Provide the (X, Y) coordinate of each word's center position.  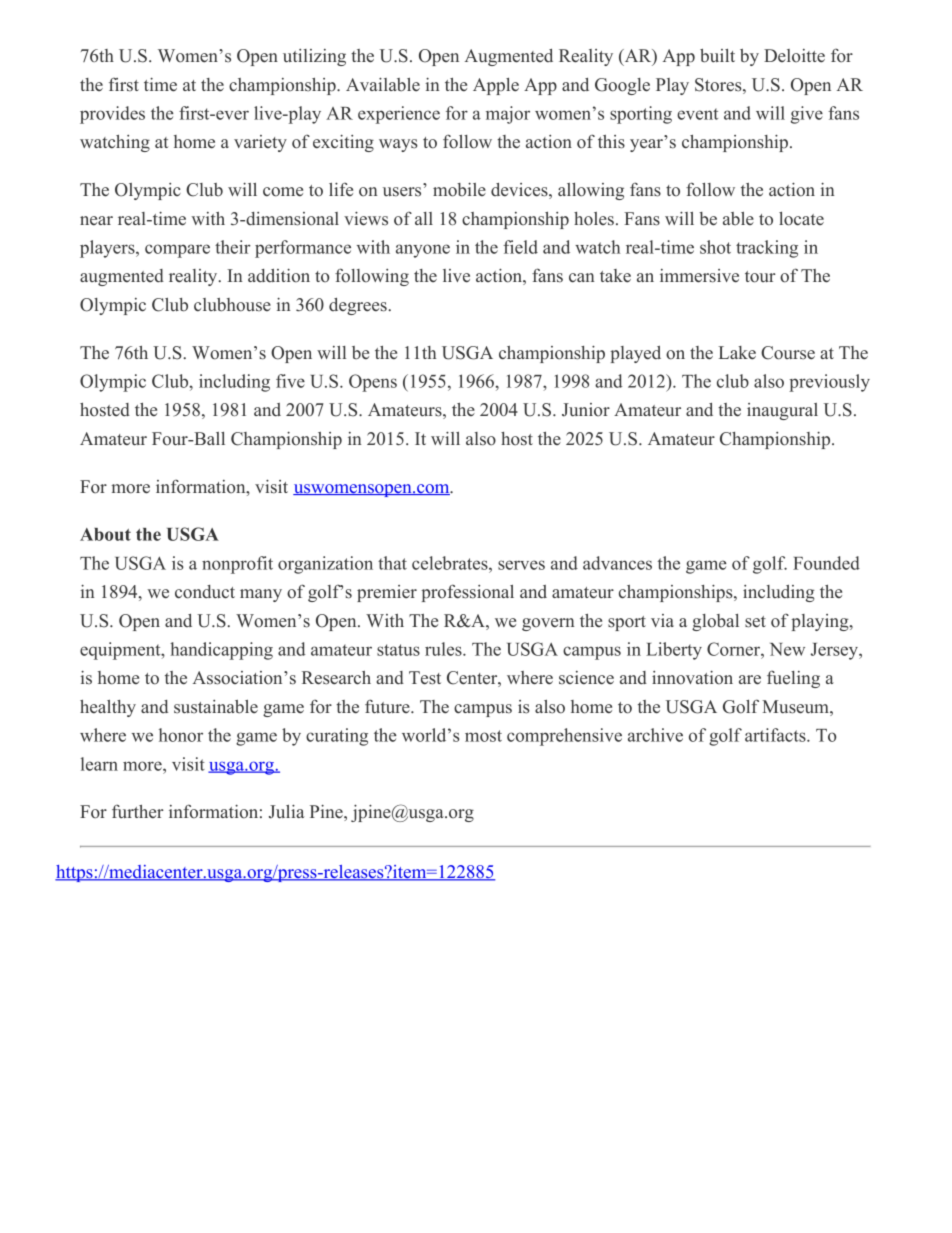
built (717, 56)
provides (112, 115)
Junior (586, 410)
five (290, 381)
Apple (496, 86)
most (483, 736)
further (138, 812)
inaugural (782, 411)
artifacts (776, 735)
